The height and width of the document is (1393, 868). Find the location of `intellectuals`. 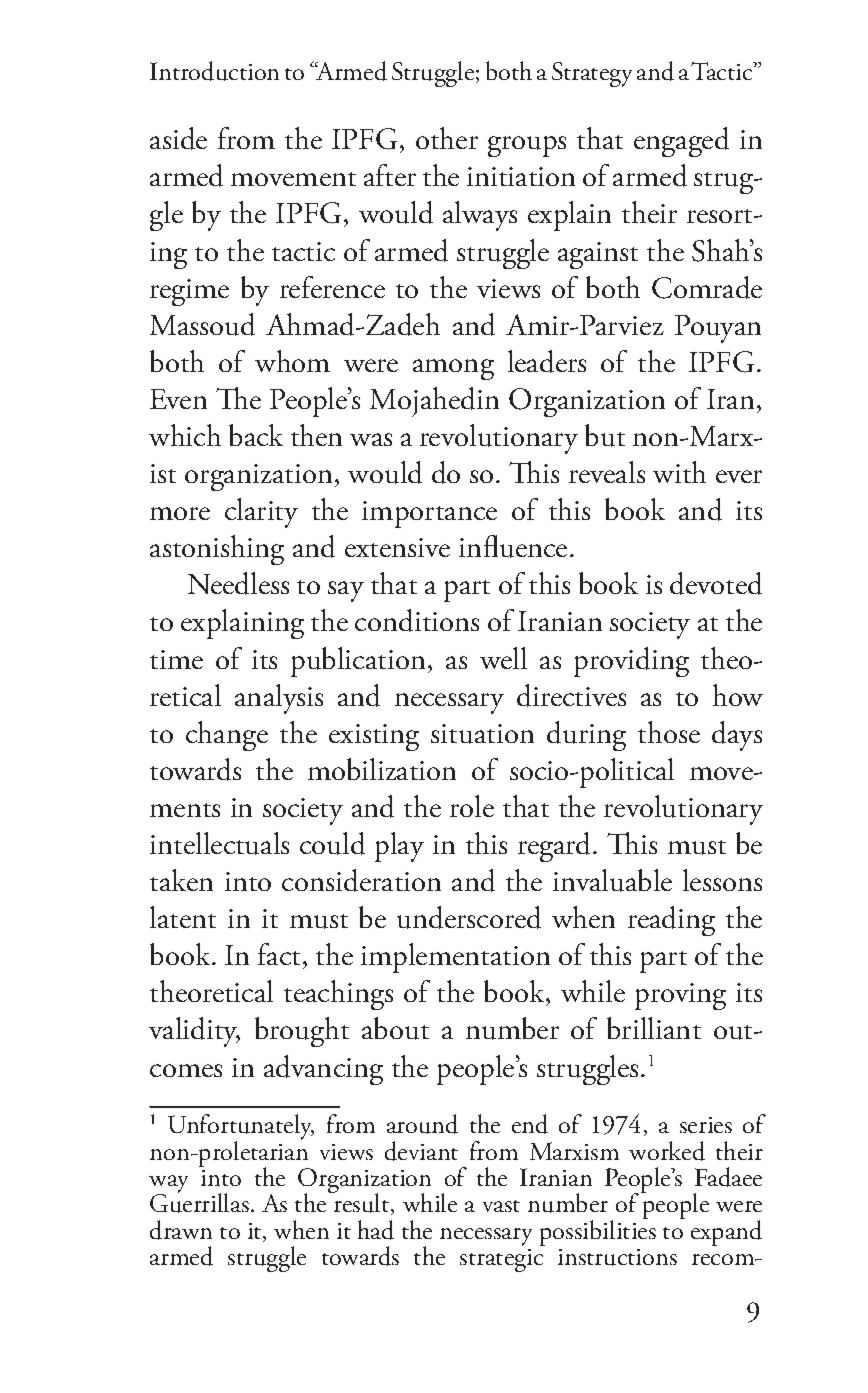

intellectuals is located at coordinates (219, 843).
